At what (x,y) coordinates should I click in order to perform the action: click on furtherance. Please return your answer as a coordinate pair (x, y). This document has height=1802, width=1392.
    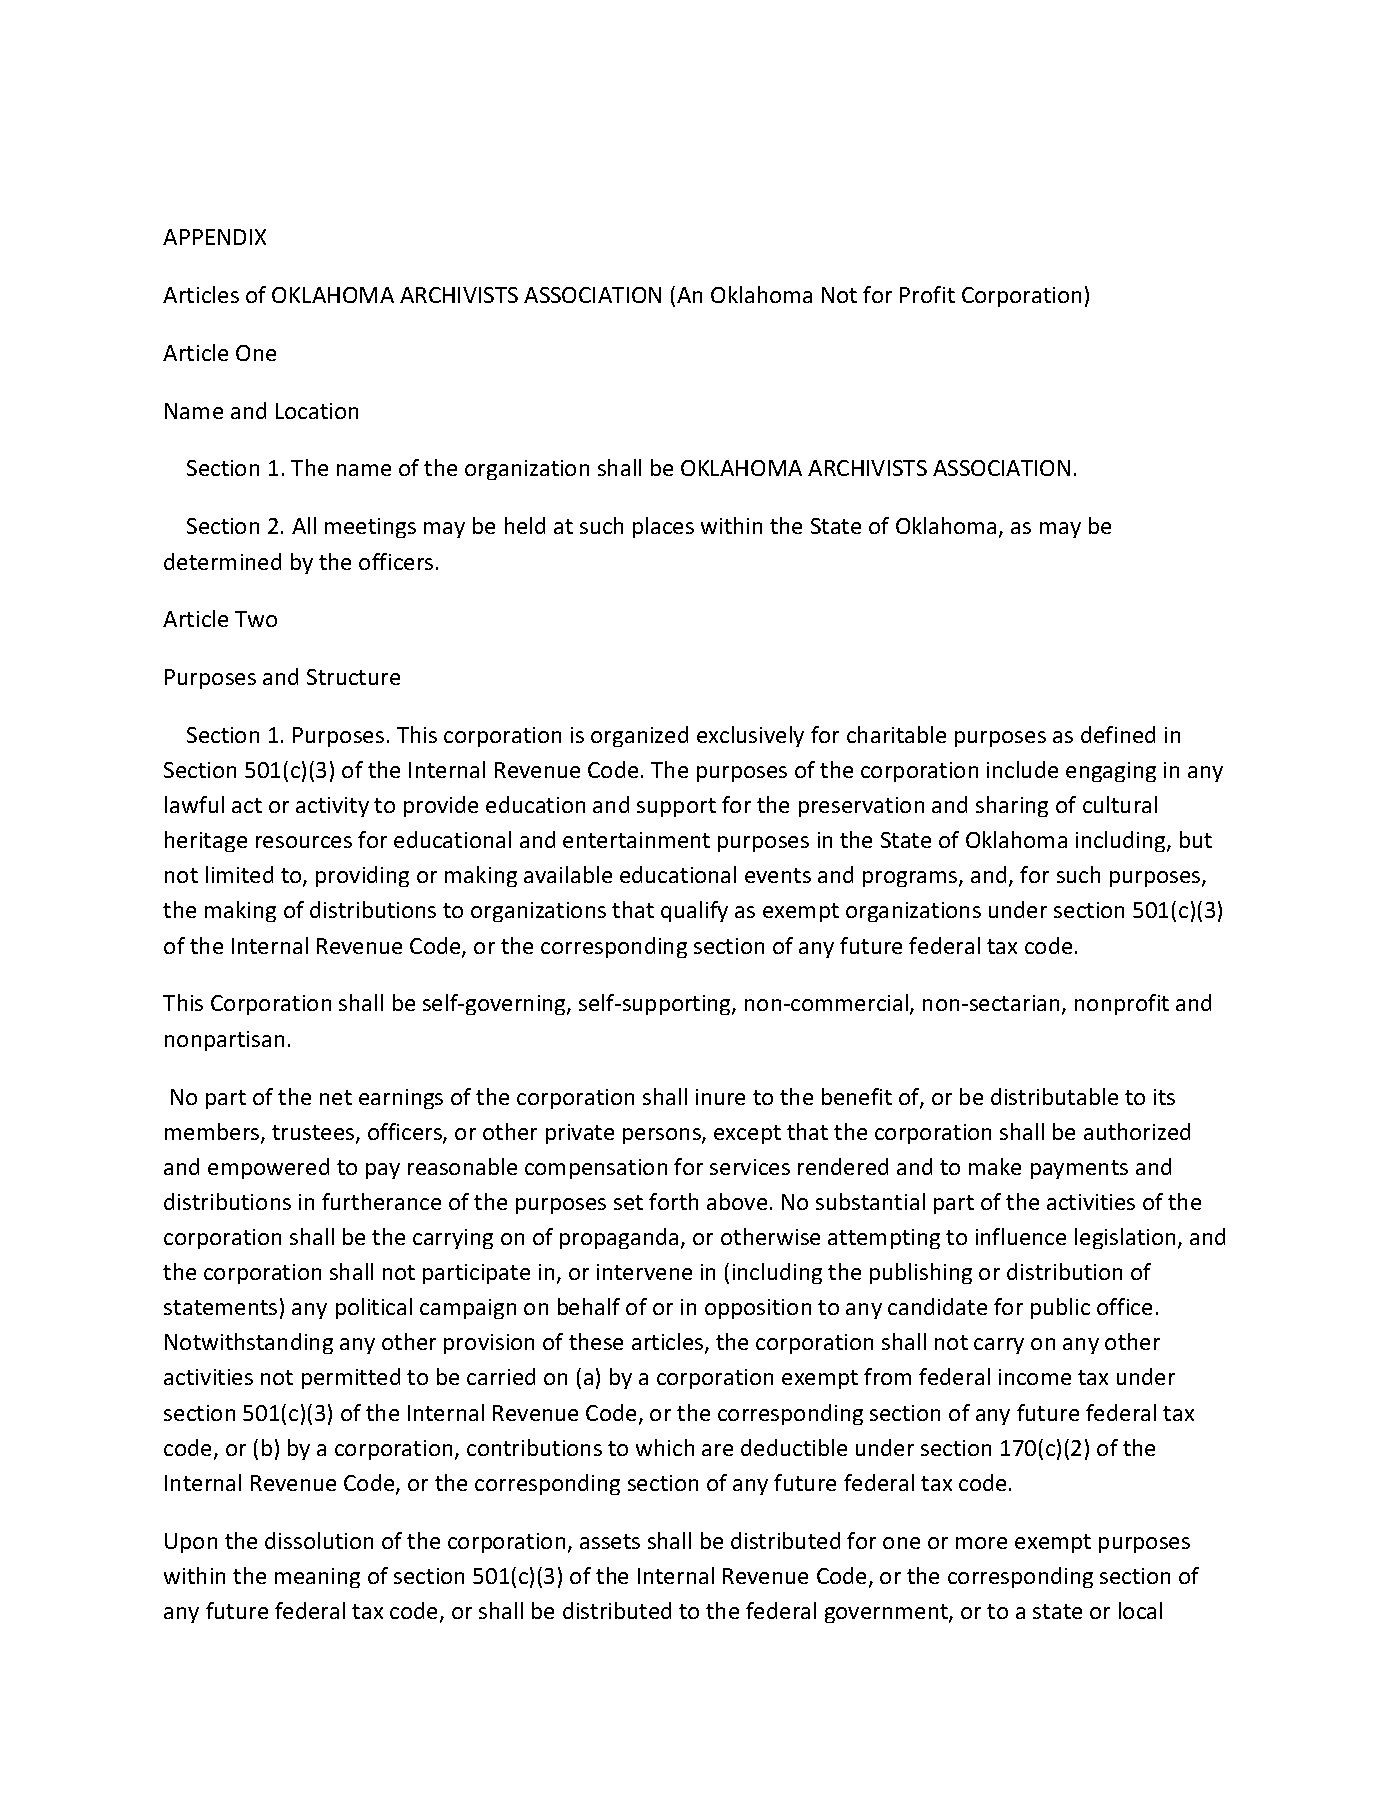
    Looking at the image, I should click on (381, 1201).
